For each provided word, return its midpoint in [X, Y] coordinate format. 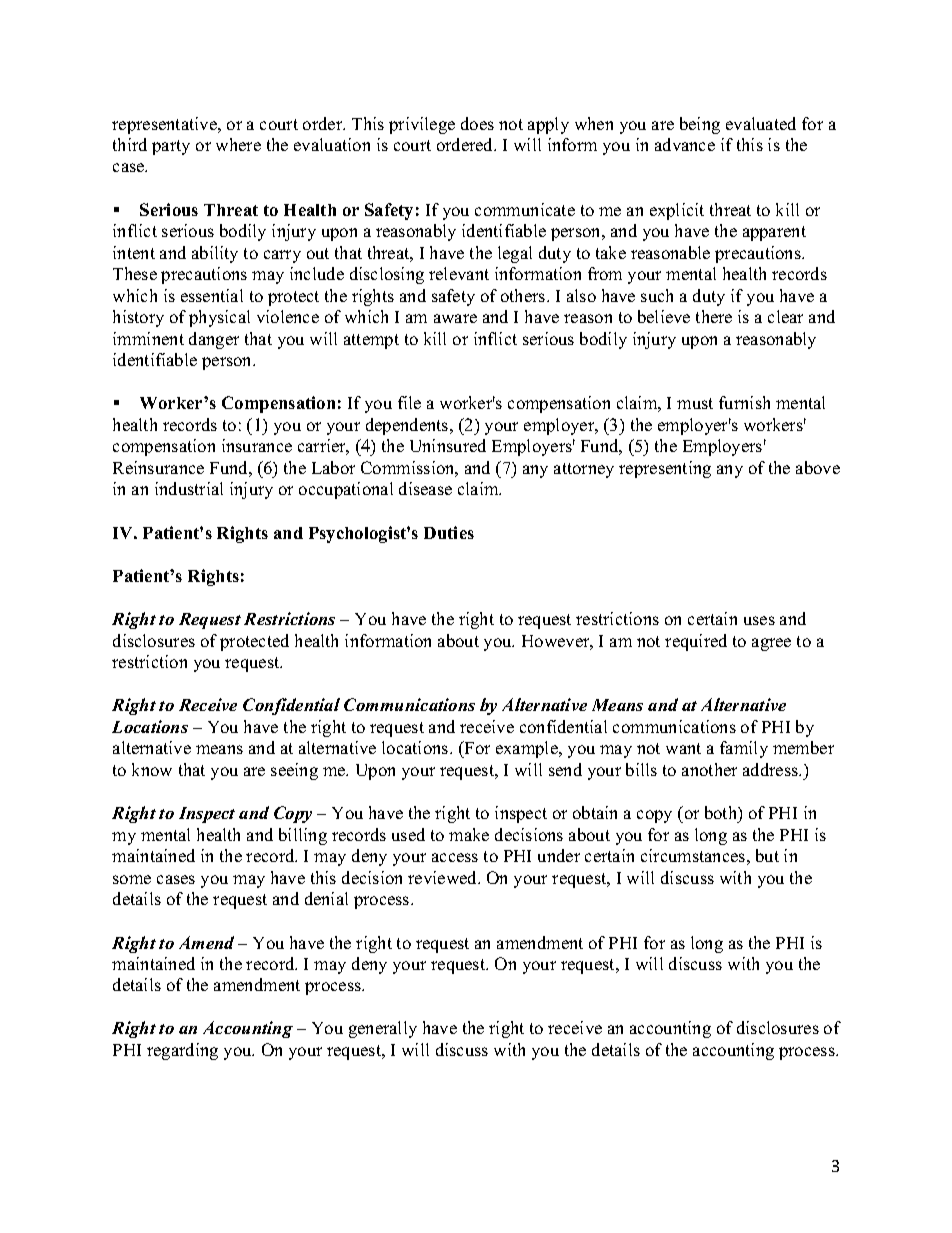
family [744, 749]
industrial [189, 488]
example [528, 749]
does [477, 123]
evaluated [761, 123]
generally [383, 1029]
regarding [182, 1051]
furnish [744, 402]
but [767, 855]
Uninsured [448, 445]
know [152, 769]
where [238, 144]
